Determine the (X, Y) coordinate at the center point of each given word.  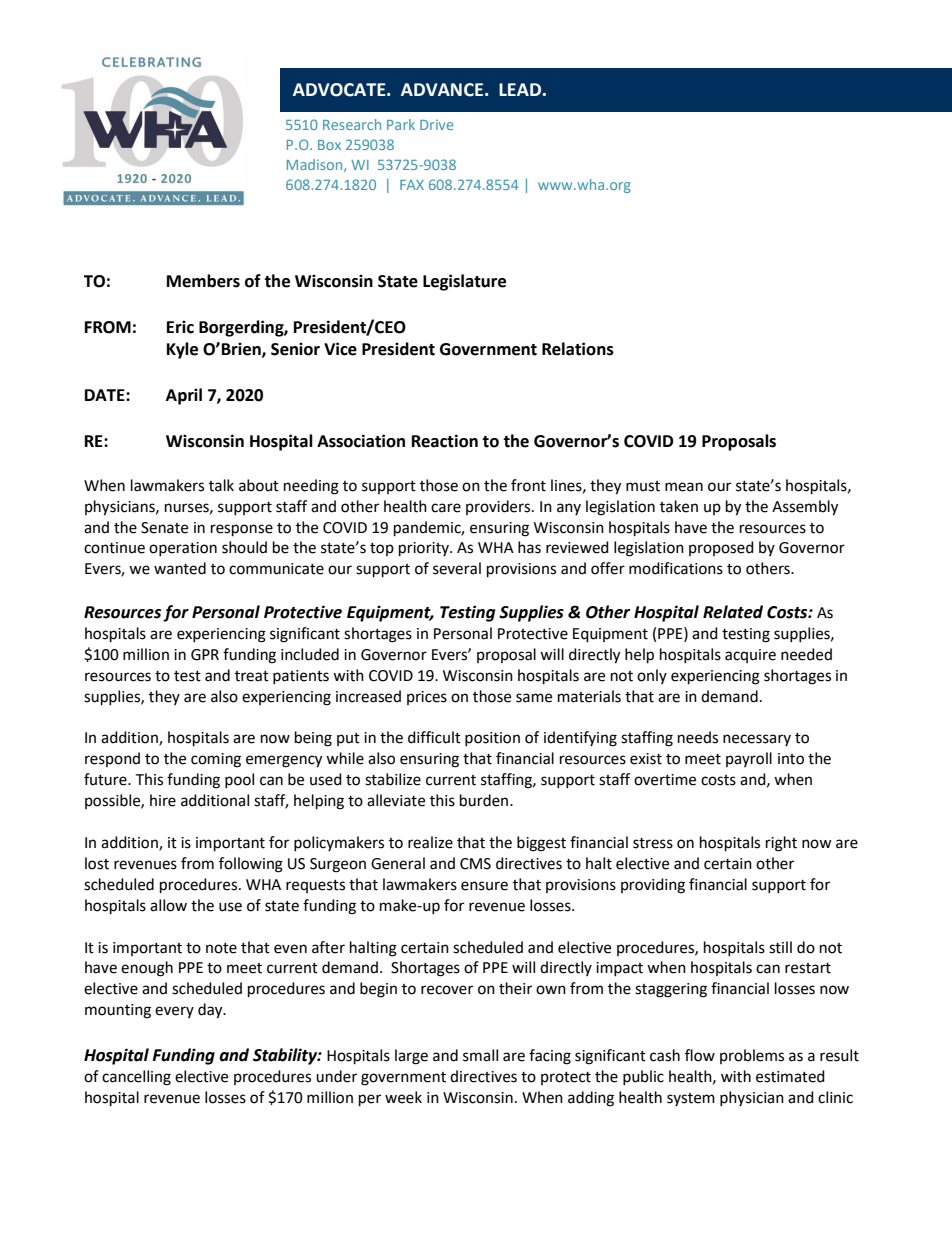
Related (733, 612)
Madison (316, 165)
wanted (180, 568)
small (480, 1055)
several (457, 568)
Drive (437, 124)
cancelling (136, 1078)
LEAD (520, 89)
